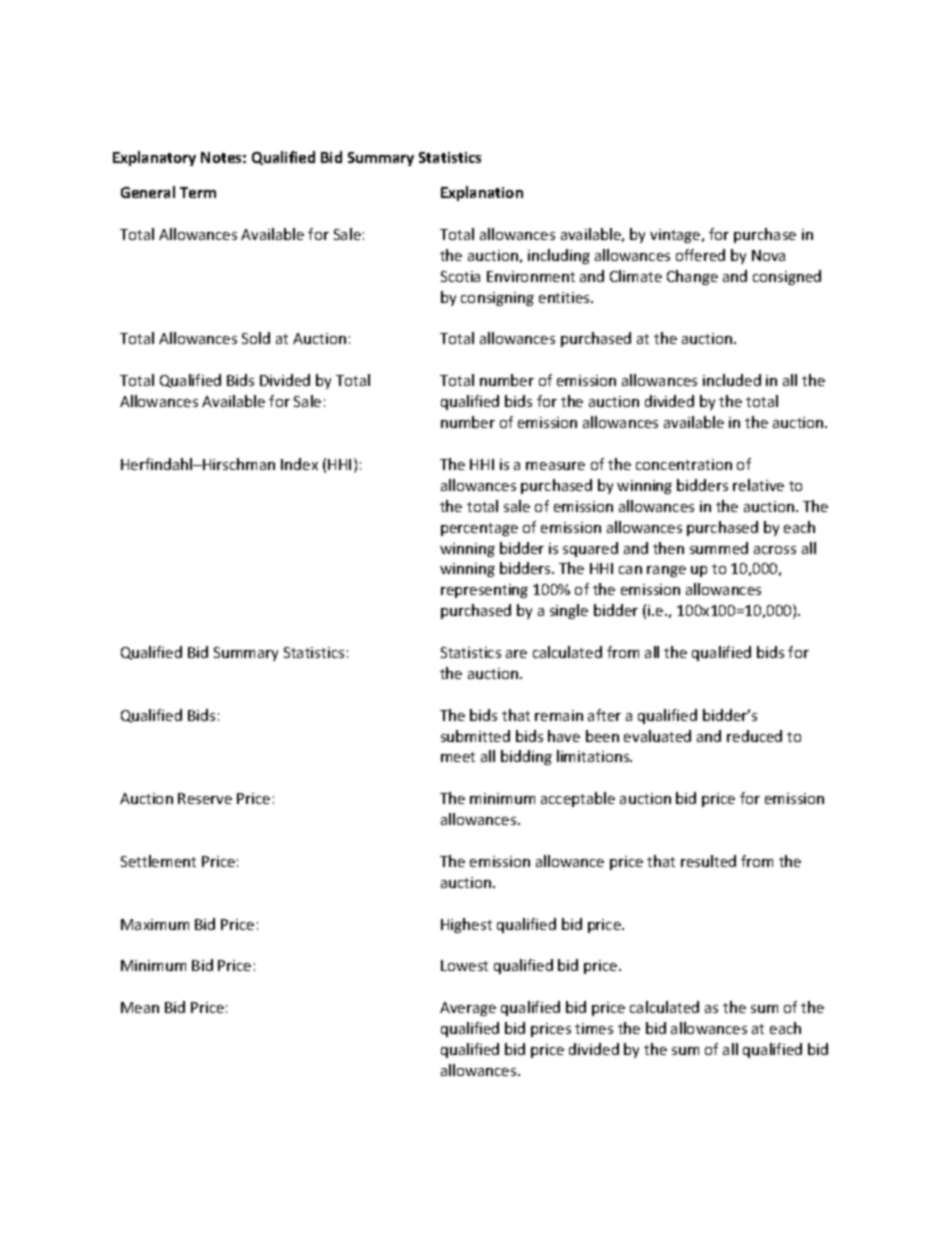 Image resolution: width=952 pixels, height=1233 pixels. Describe the element at coordinates (158, 861) in the page. I see `Settlement` at that location.
